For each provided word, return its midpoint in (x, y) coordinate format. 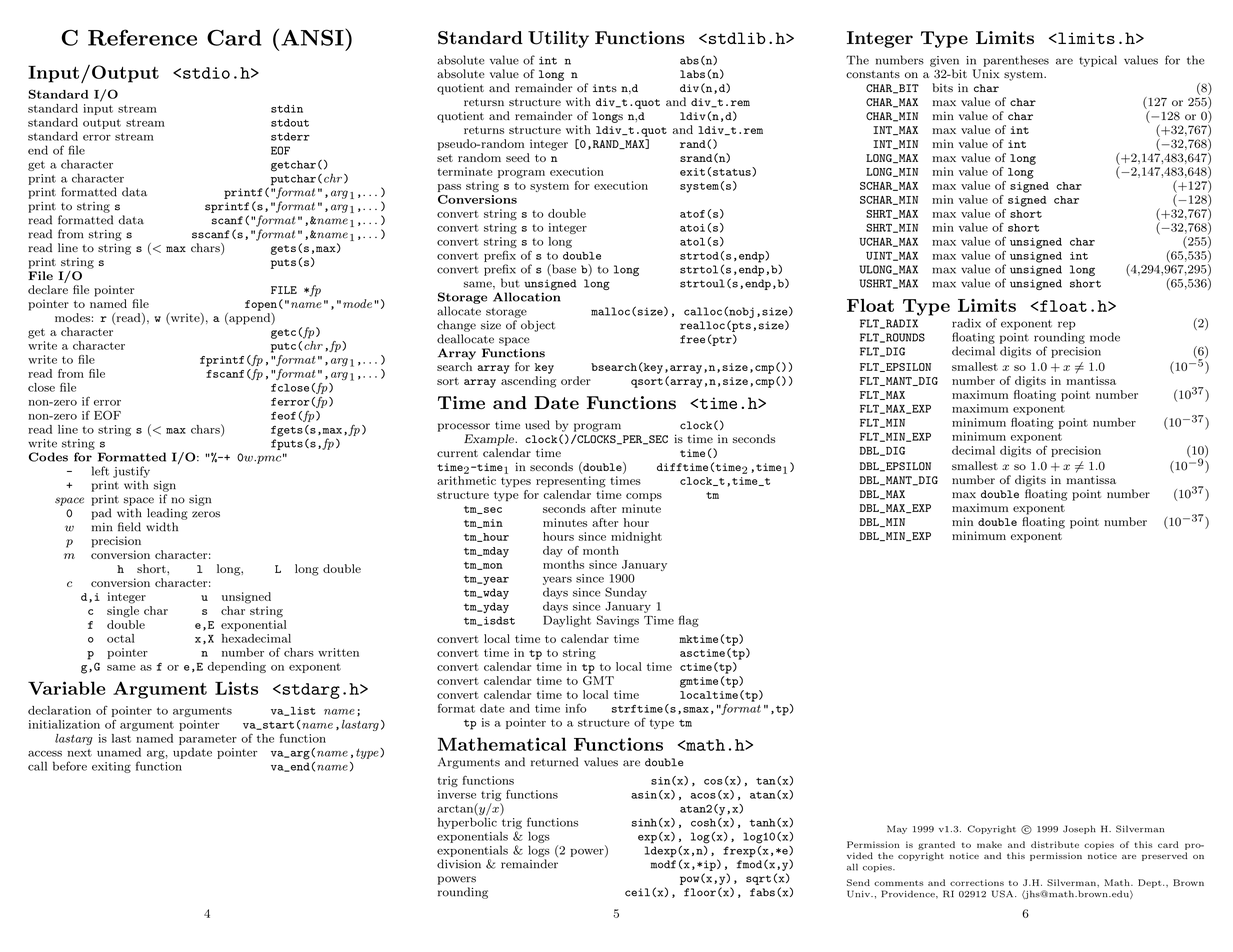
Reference (142, 37)
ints (605, 88)
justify (131, 472)
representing (571, 482)
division (459, 864)
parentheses (1016, 61)
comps (644, 497)
